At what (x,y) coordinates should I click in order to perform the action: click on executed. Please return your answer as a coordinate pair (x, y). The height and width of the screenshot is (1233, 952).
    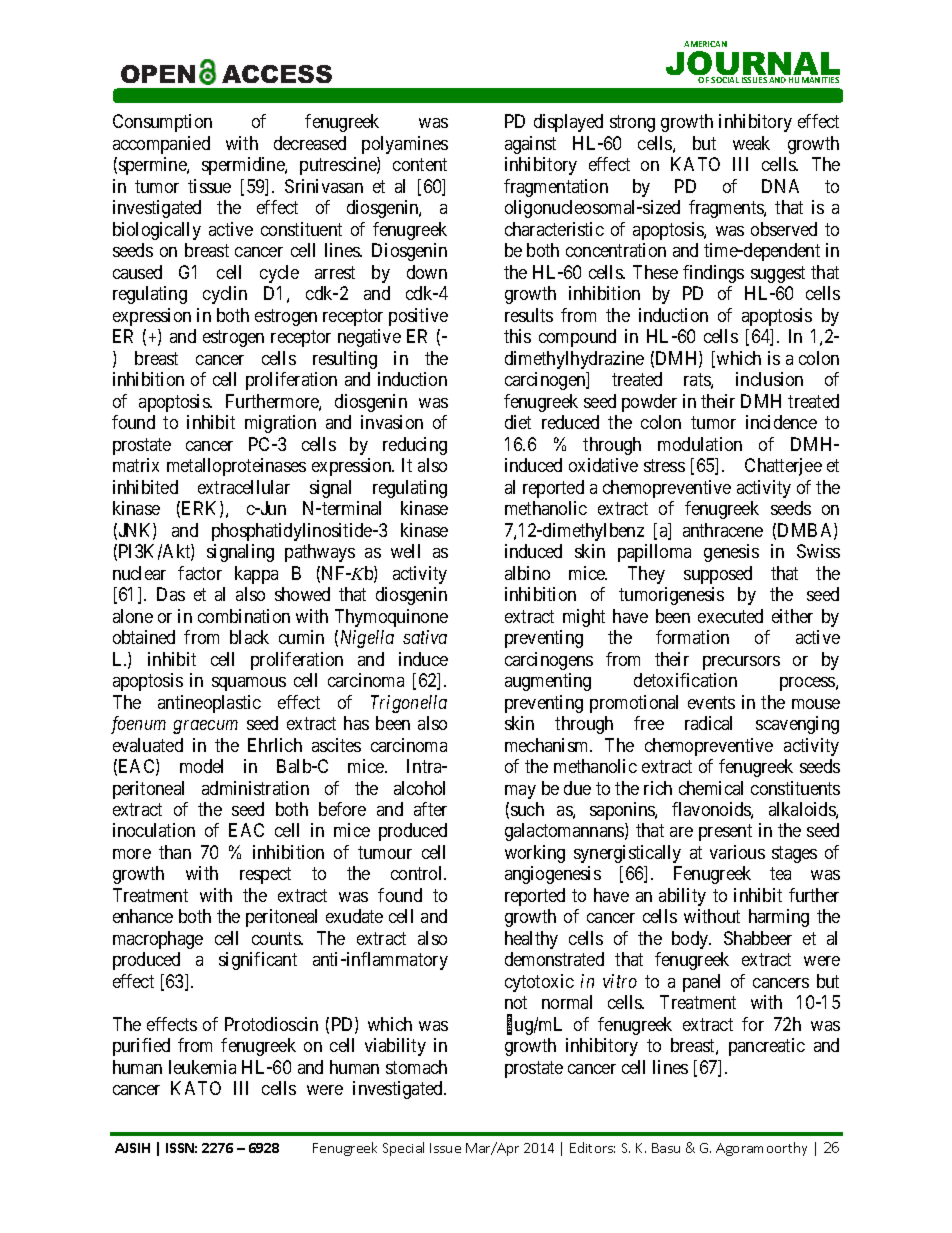
    Looking at the image, I should click on (730, 616).
